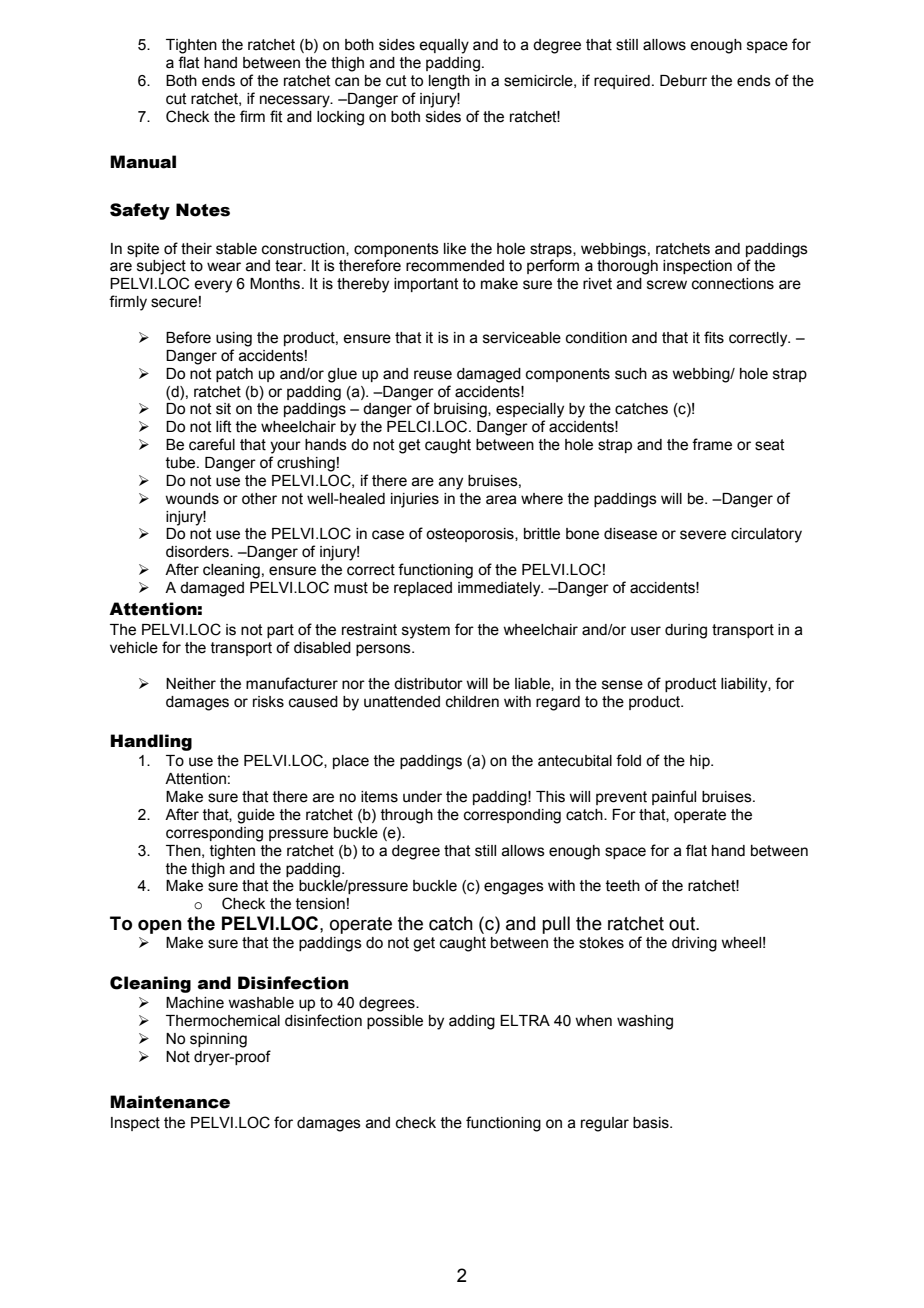 The width and height of the document is (924, 1308). I want to click on through, so click(407, 816).
